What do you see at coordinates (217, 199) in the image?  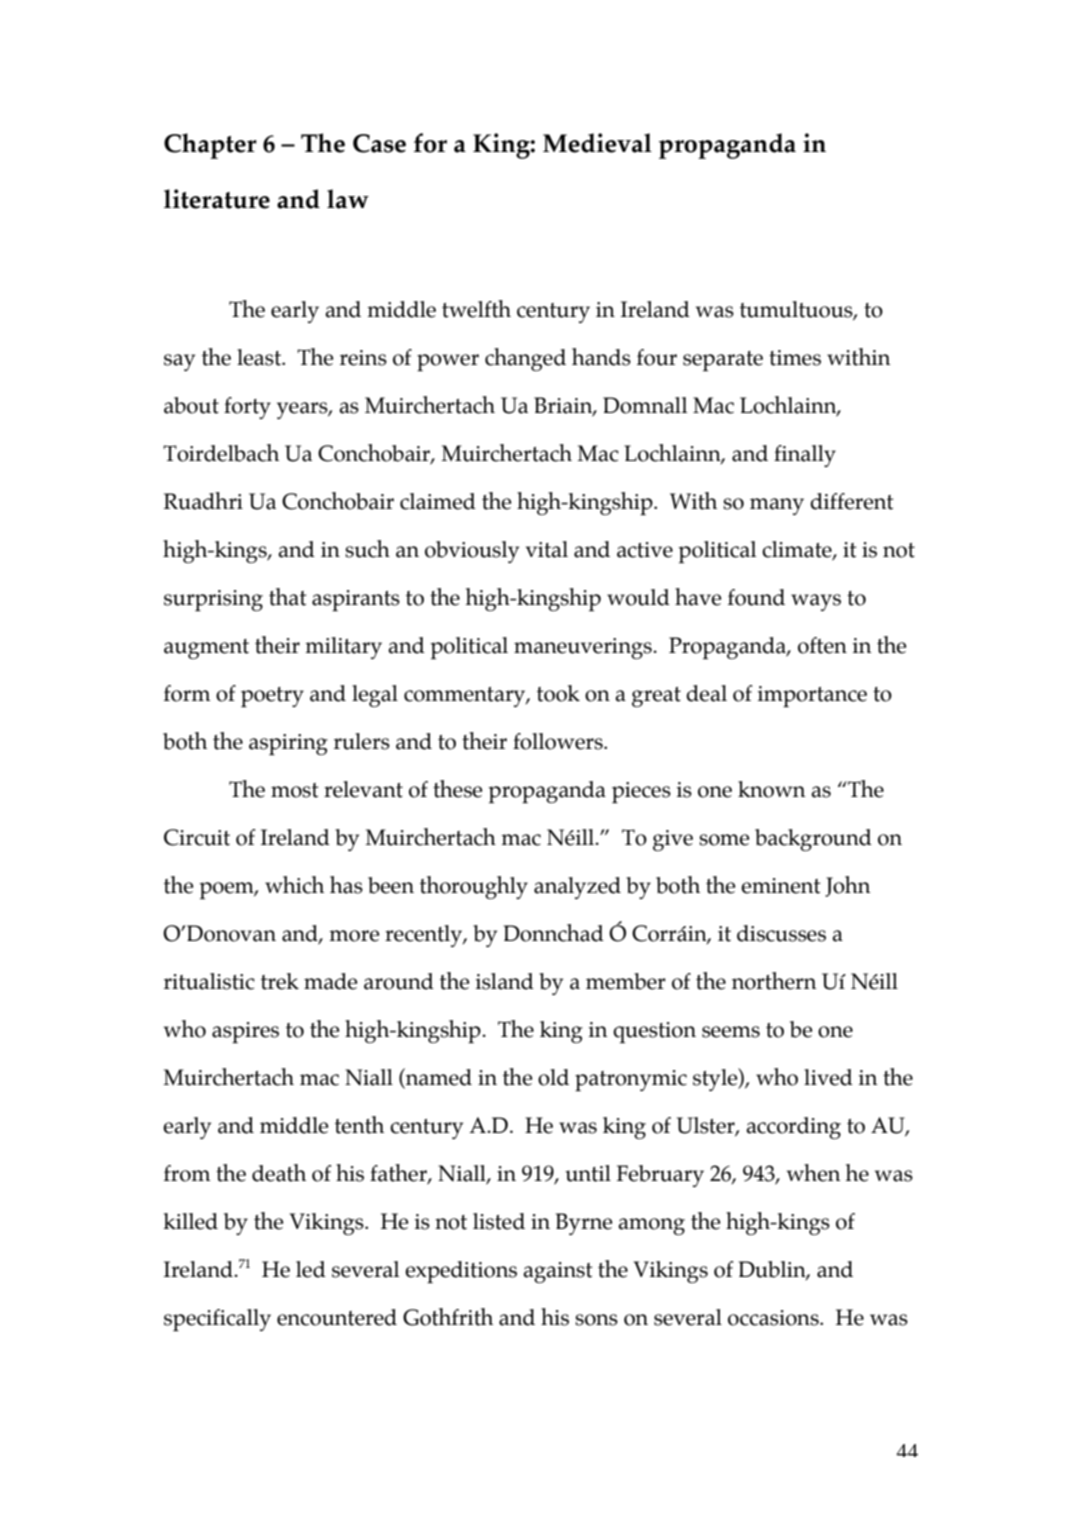 I see `literature` at bounding box center [217, 199].
